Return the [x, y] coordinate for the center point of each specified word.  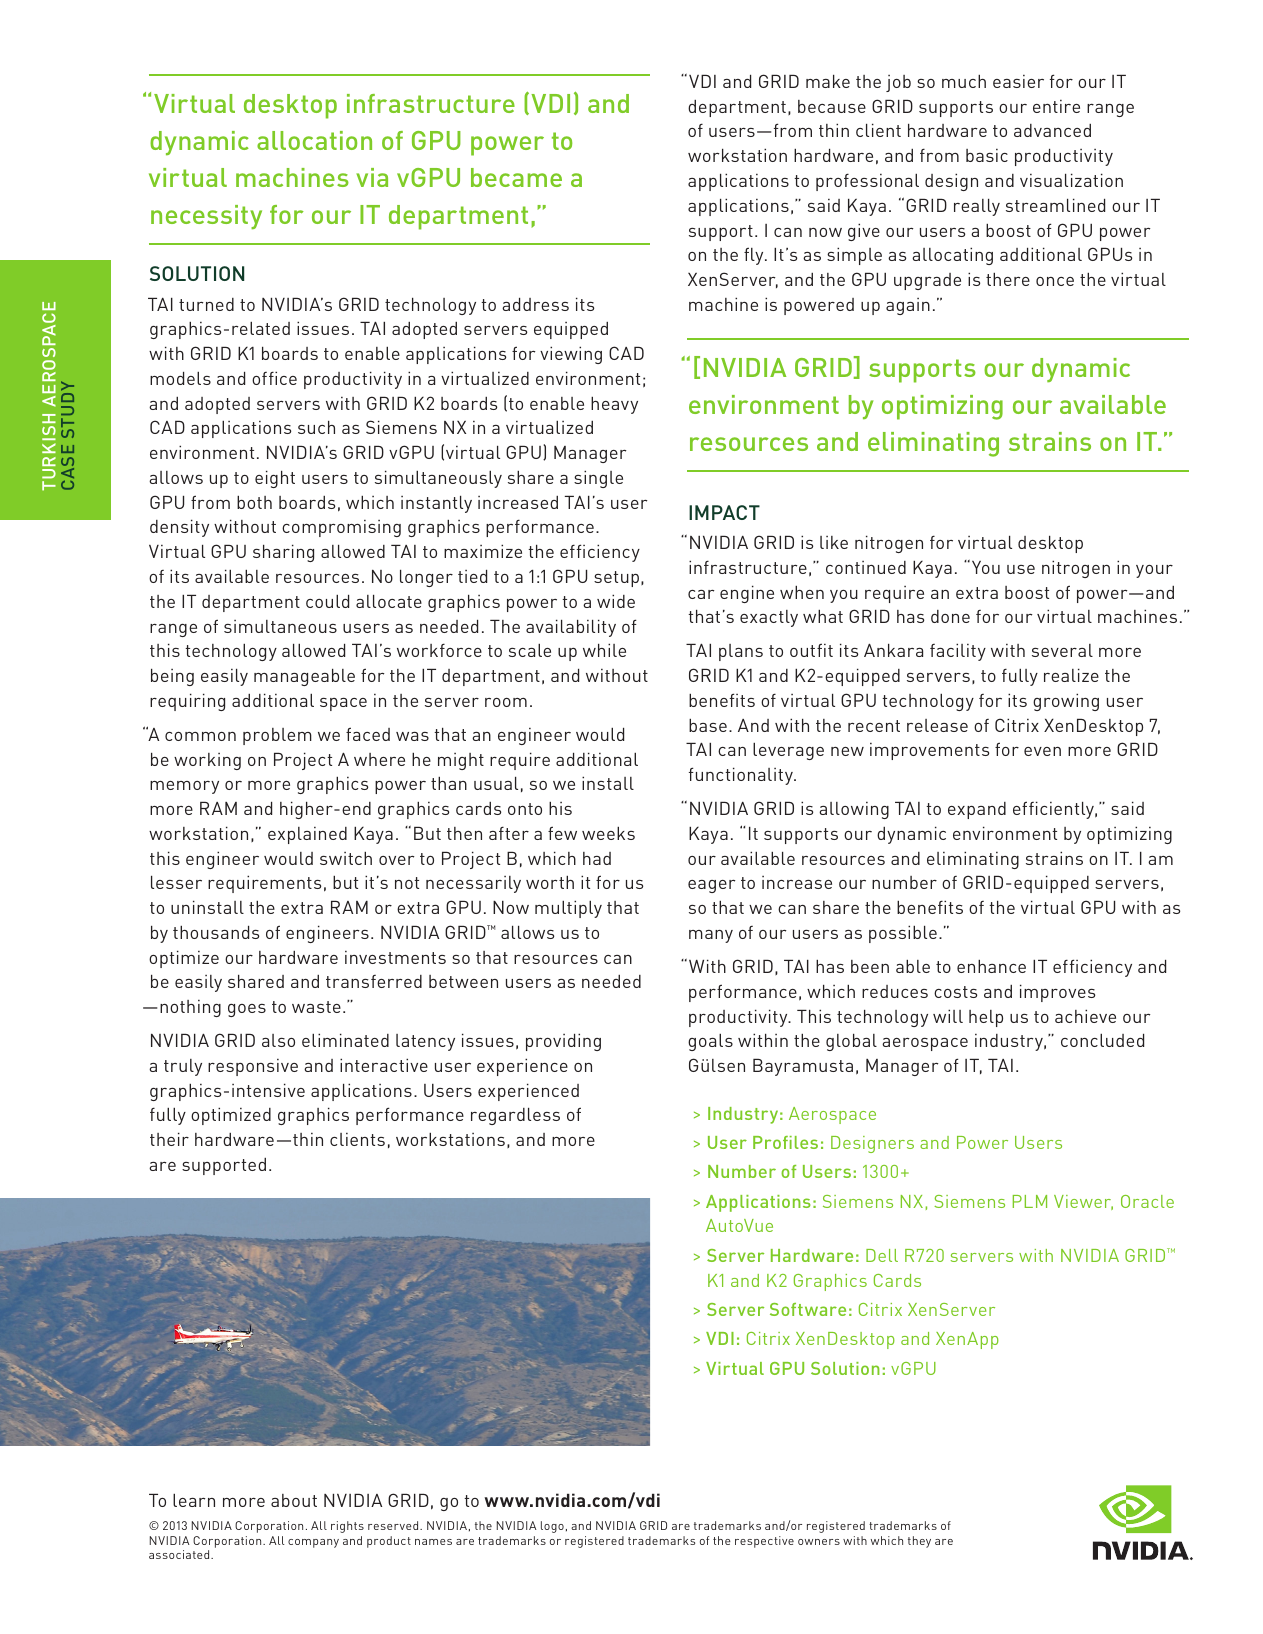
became [516, 177]
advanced [1052, 130]
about [294, 1500]
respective [764, 1542]
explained [307, 835]
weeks [608, 833]
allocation [314, 140]
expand [977, 810]
